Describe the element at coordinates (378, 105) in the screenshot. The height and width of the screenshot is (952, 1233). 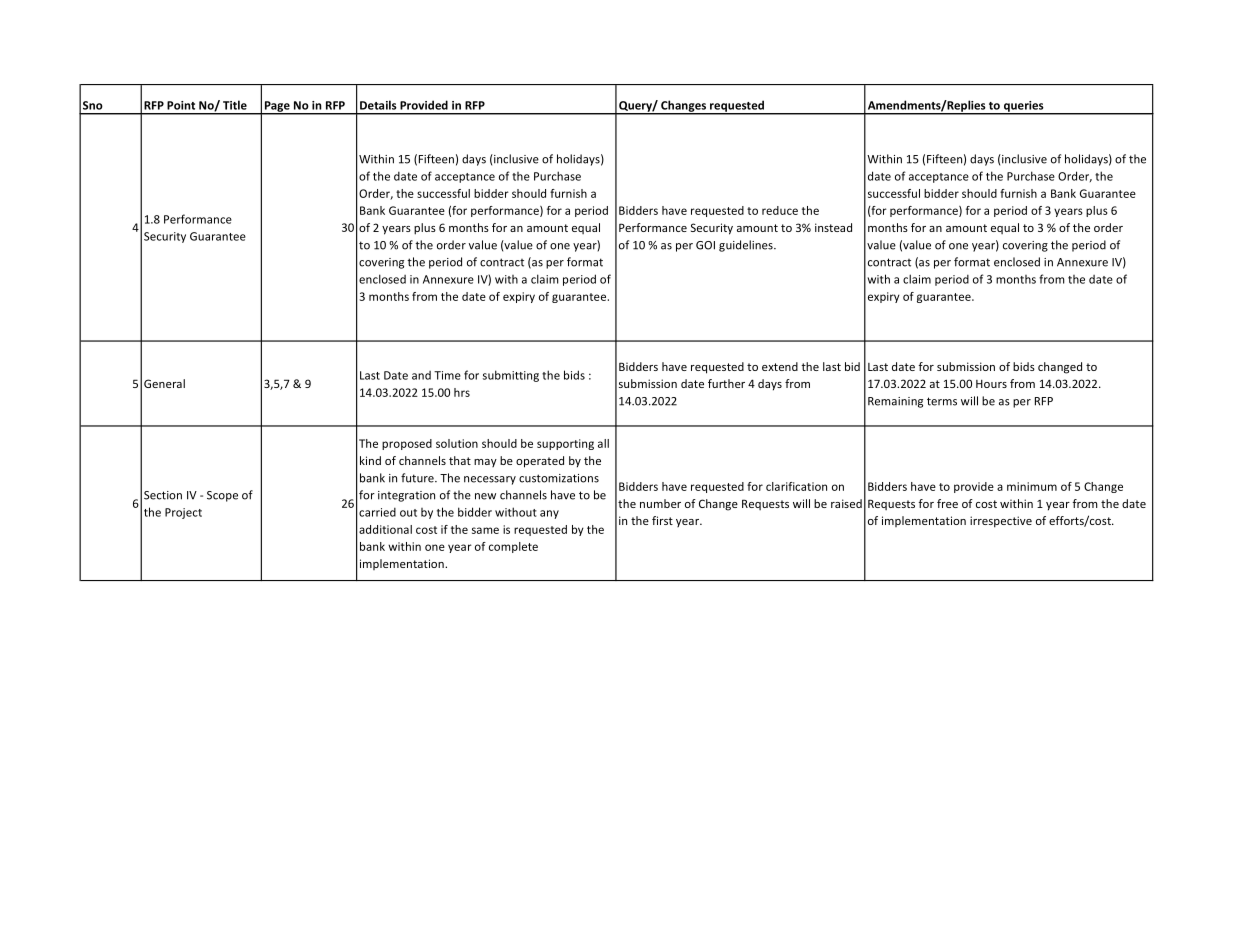
I see `Details` at that location.
